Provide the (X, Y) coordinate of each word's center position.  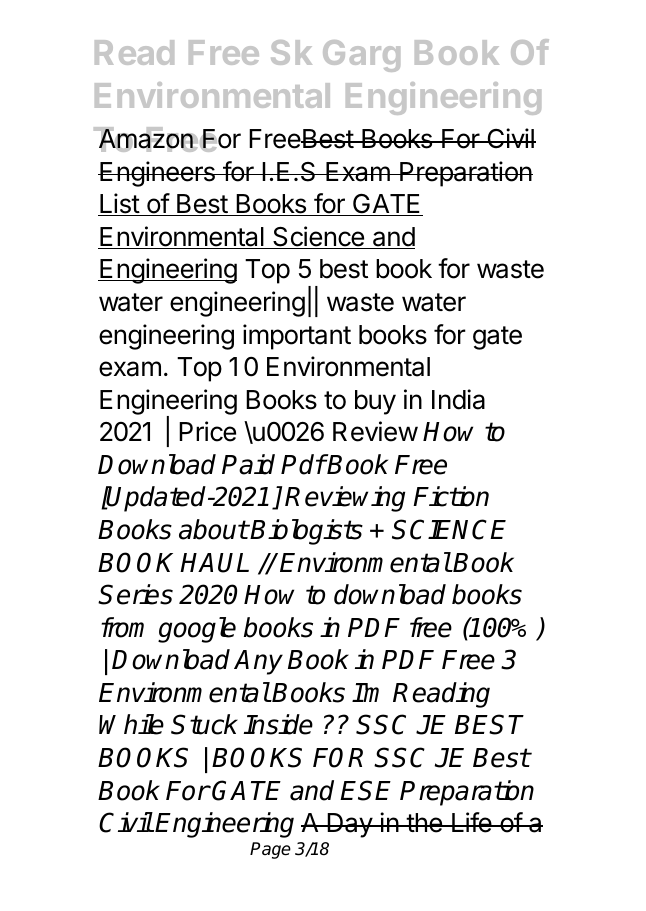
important (297, 337)
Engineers (157, 174)
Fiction (451, 496)
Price (207, 431)
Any (258, 662)
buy (375, 402)
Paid (248, 464)
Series (135, 594)
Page (270, 850)
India (458, 399)
